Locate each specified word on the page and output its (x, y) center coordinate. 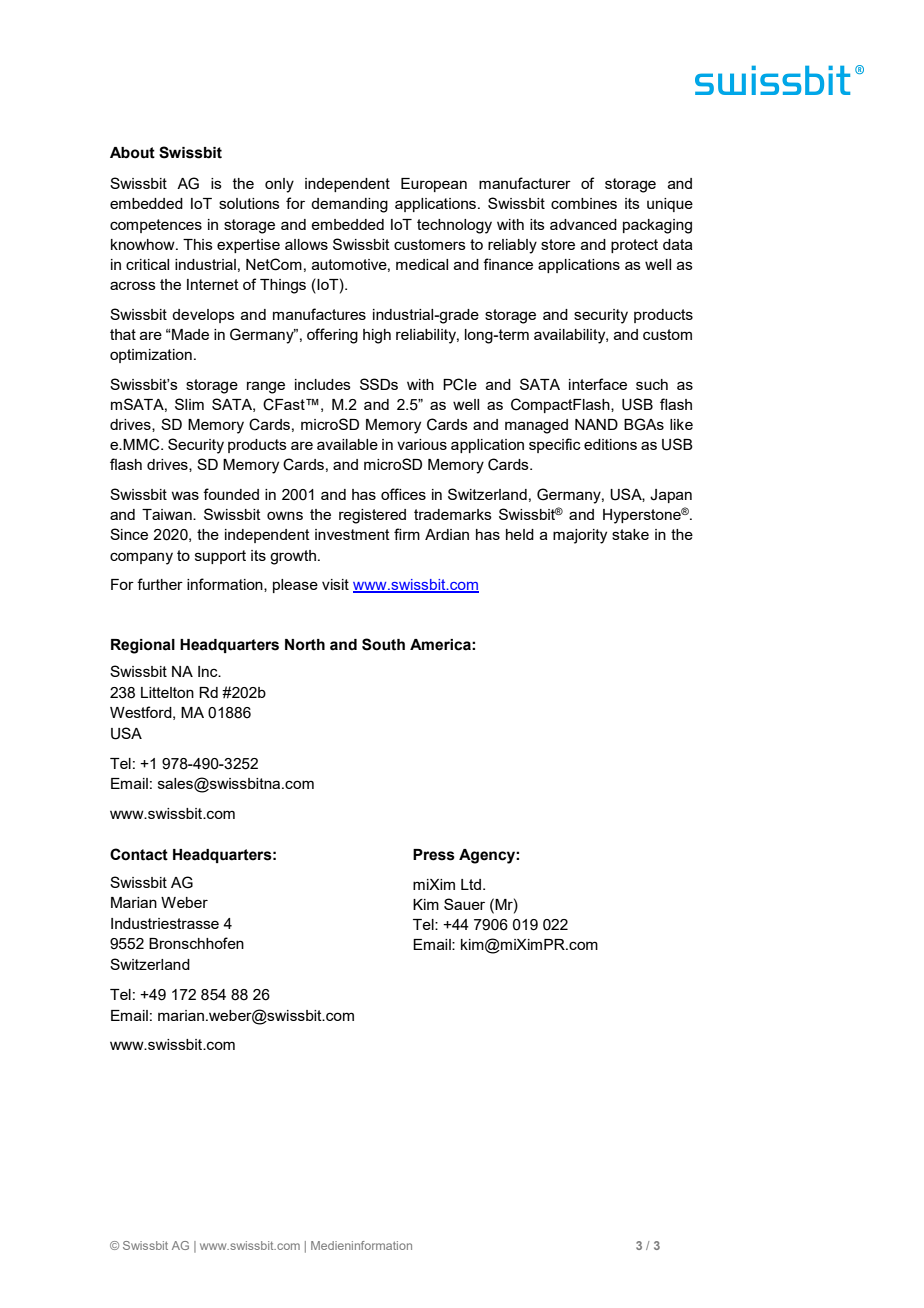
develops (203, 316)
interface (598, 384)
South (383, 644)
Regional (143, 646)
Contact (139, 854)
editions (610, 444)
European (434, 185)
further (160, 584)
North (305, 645)
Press (434, 855)
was (185, 495)
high (377, 336)
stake (630, 534)
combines (584, 203)
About (132, 153)
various (422, 444)
